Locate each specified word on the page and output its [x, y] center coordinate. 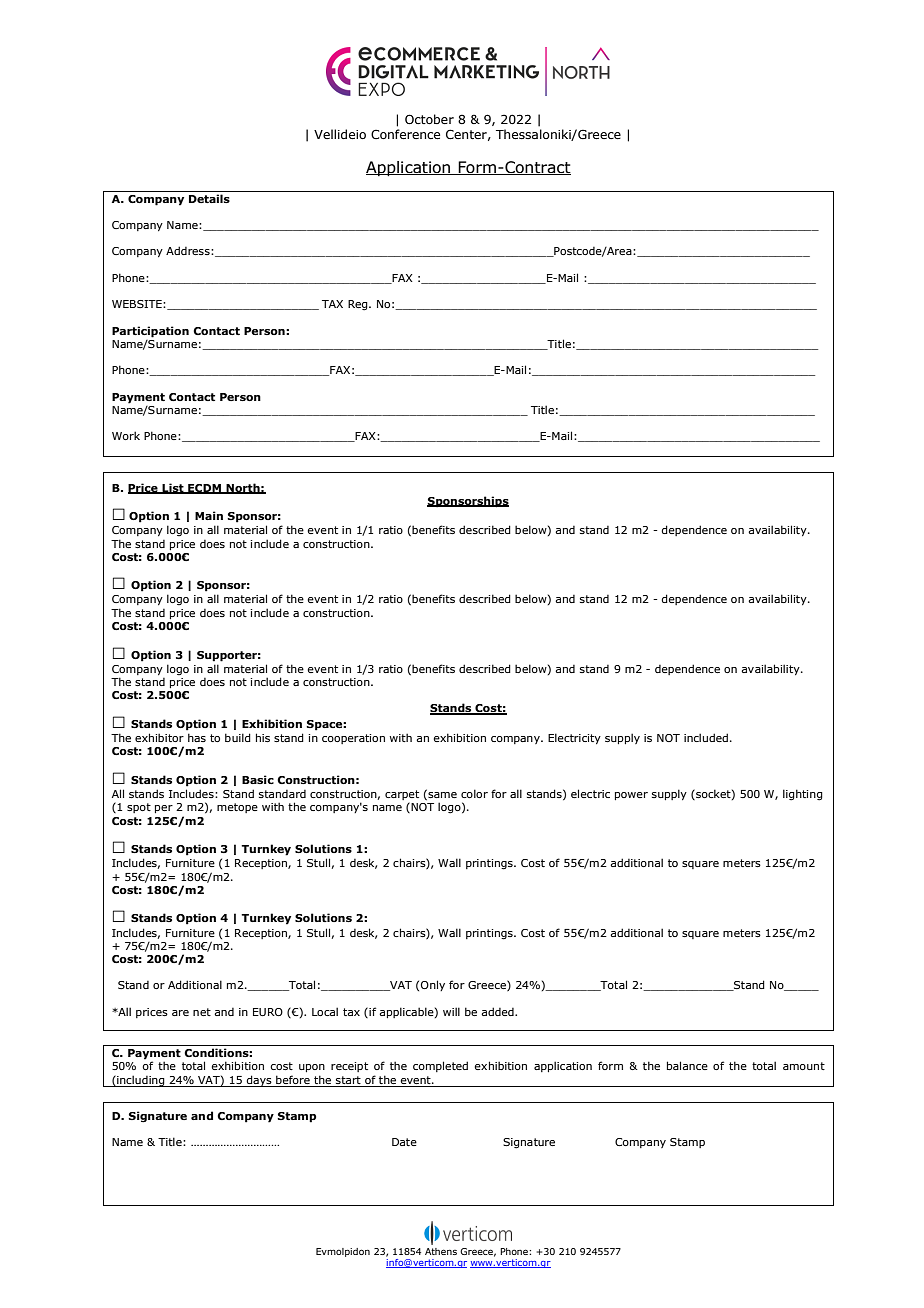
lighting [803, 795]
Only [433, 985]
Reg [359, 305]
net [202, 1012]
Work [126, 435]
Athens [441, 1251]
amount [804, 1066]
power [631, 796]
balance [687, 1065]
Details [209, 198]
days [259, 1081]
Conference [405, 134]
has [197, 737]
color [474, 793]
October [429, 119]
